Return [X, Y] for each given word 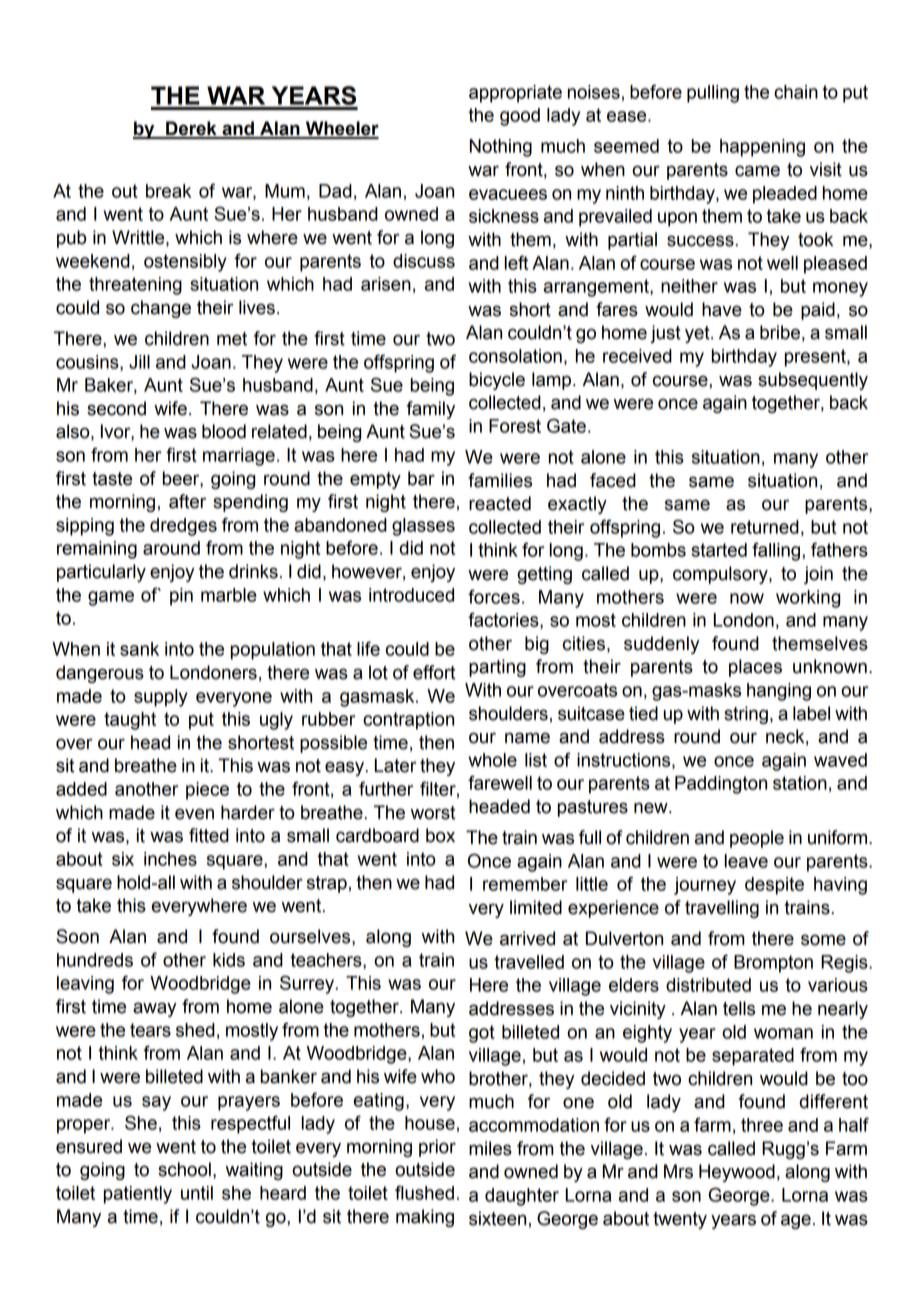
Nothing [501, 148]
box [440, 835]
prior [437, 1148]
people [757, 839]
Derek [191, 129]
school [184, 1169]
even [194, 814]
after [187, 501]
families [500, 480]
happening [762, 148]
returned [765, 527]
